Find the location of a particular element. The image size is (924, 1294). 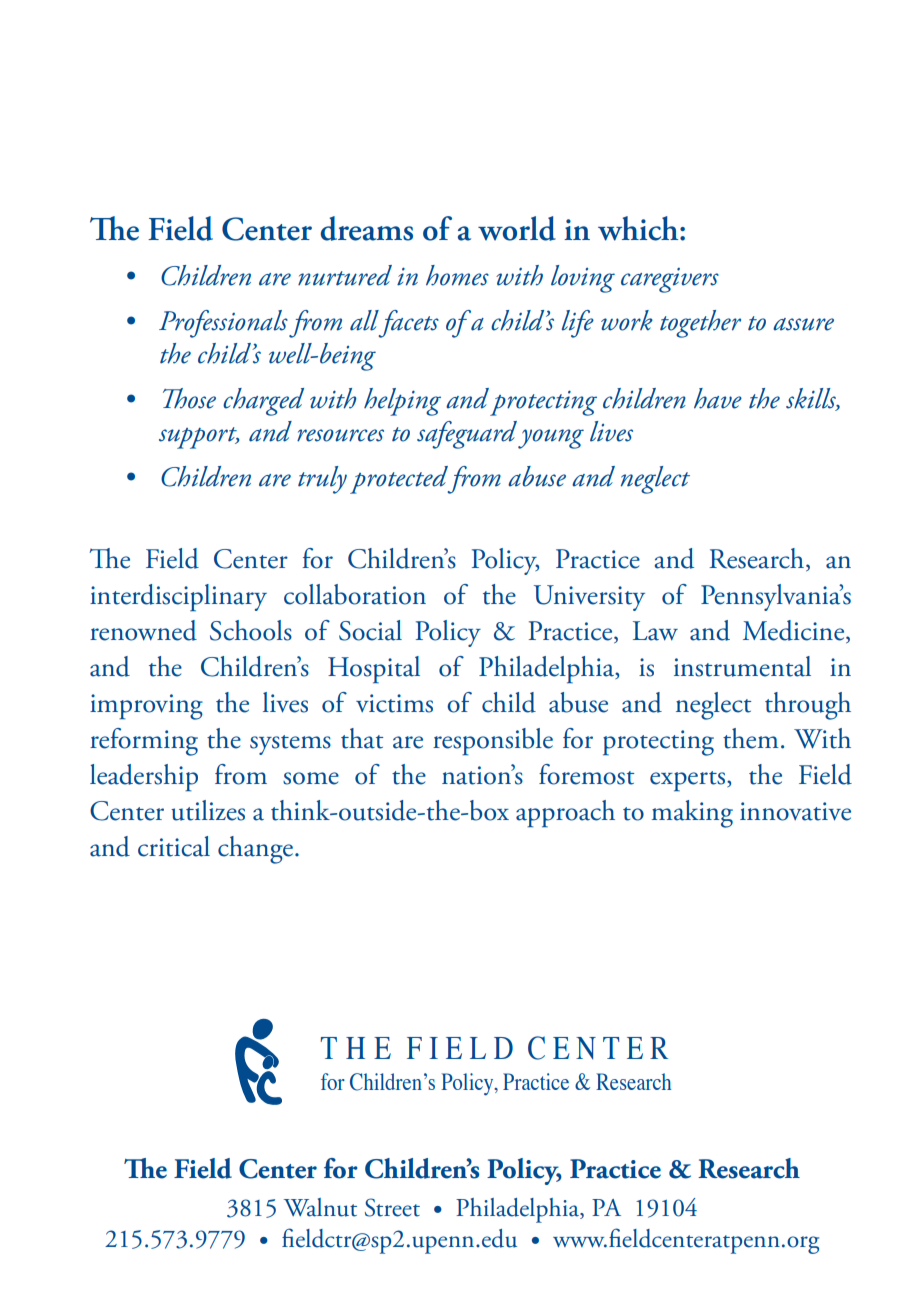

Professionals is located at coordinates (223, 324).
